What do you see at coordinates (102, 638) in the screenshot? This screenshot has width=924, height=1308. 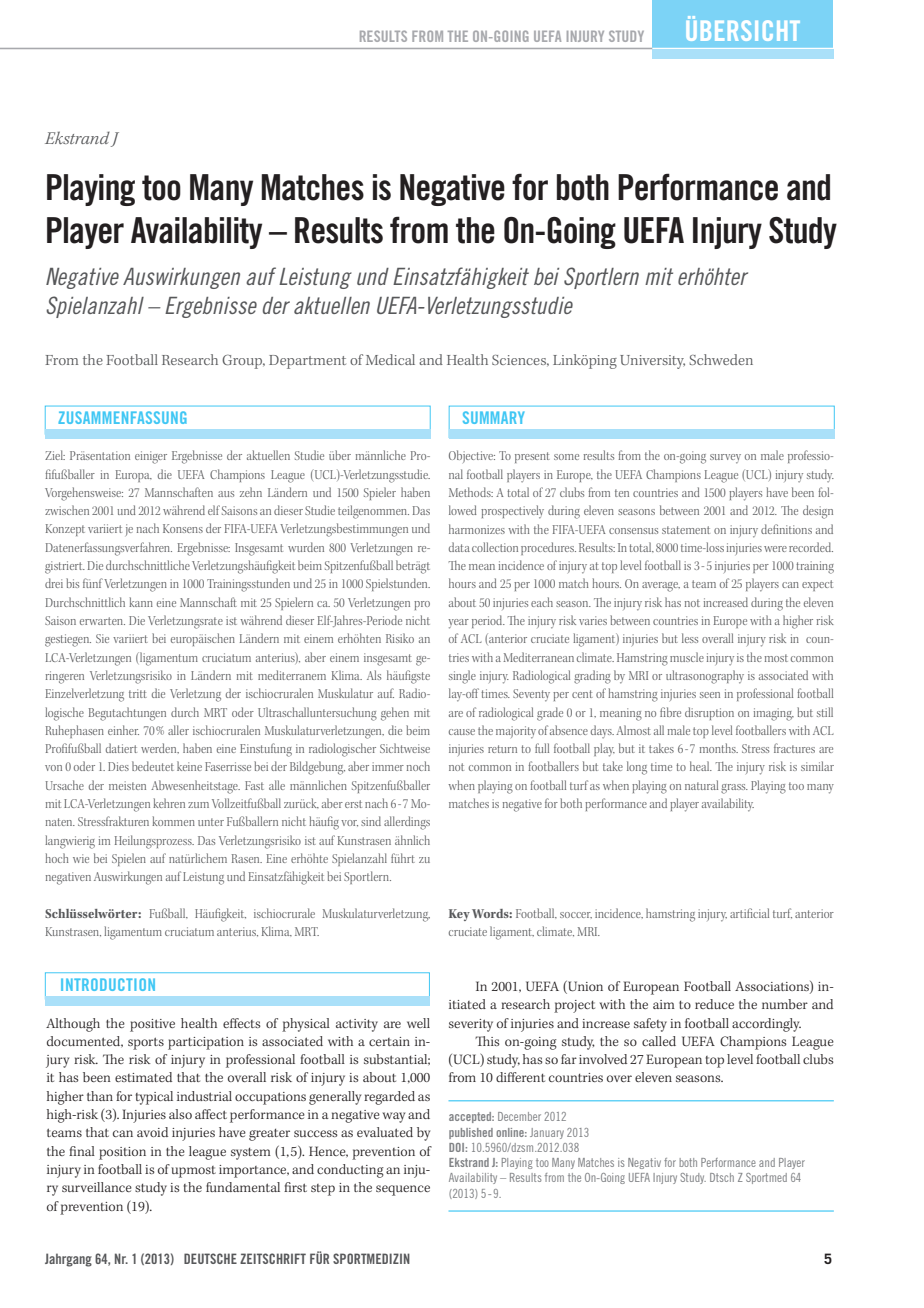 I see `Sie` at bounding box center [102, 638].
